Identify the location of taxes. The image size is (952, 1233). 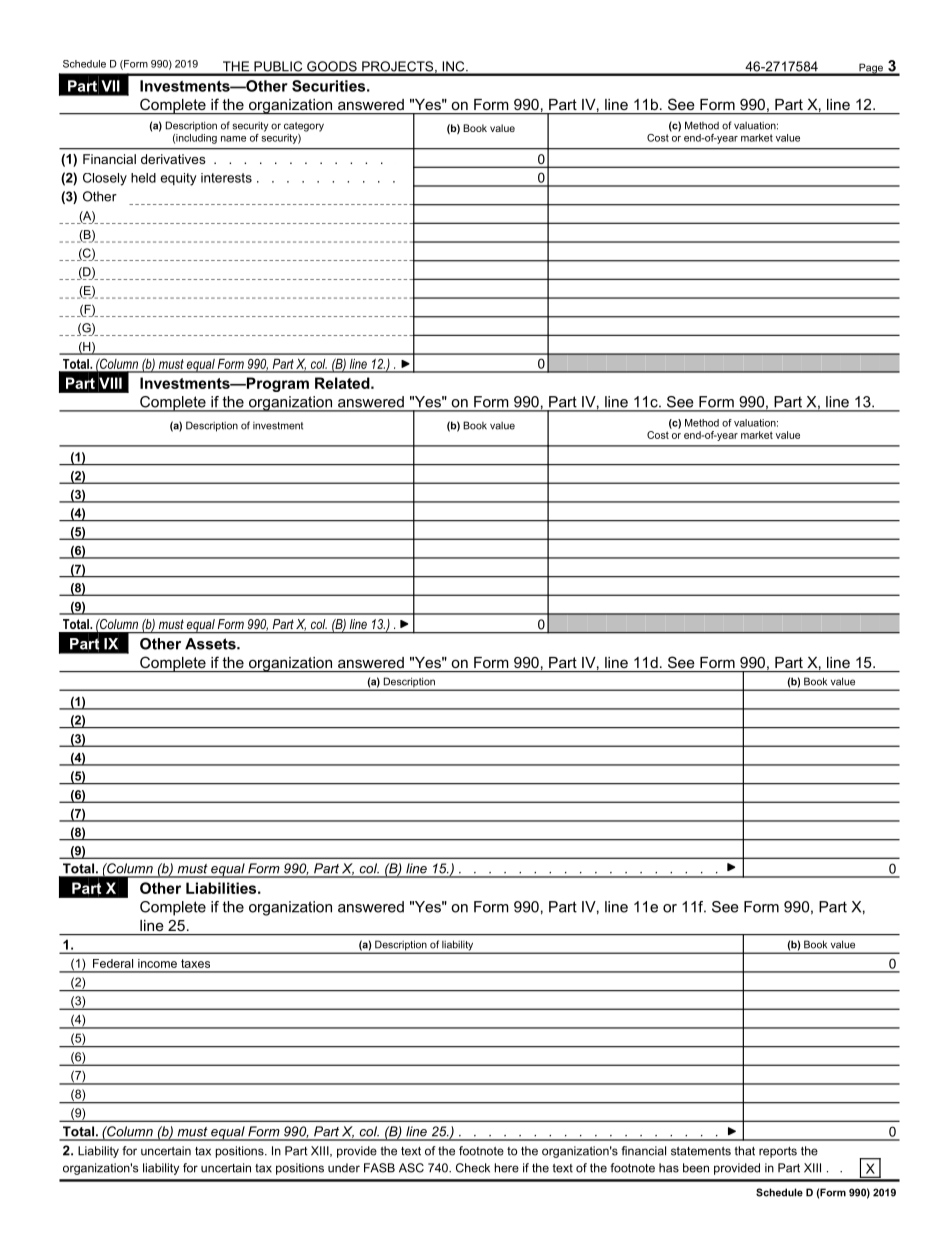
(195, 963).
